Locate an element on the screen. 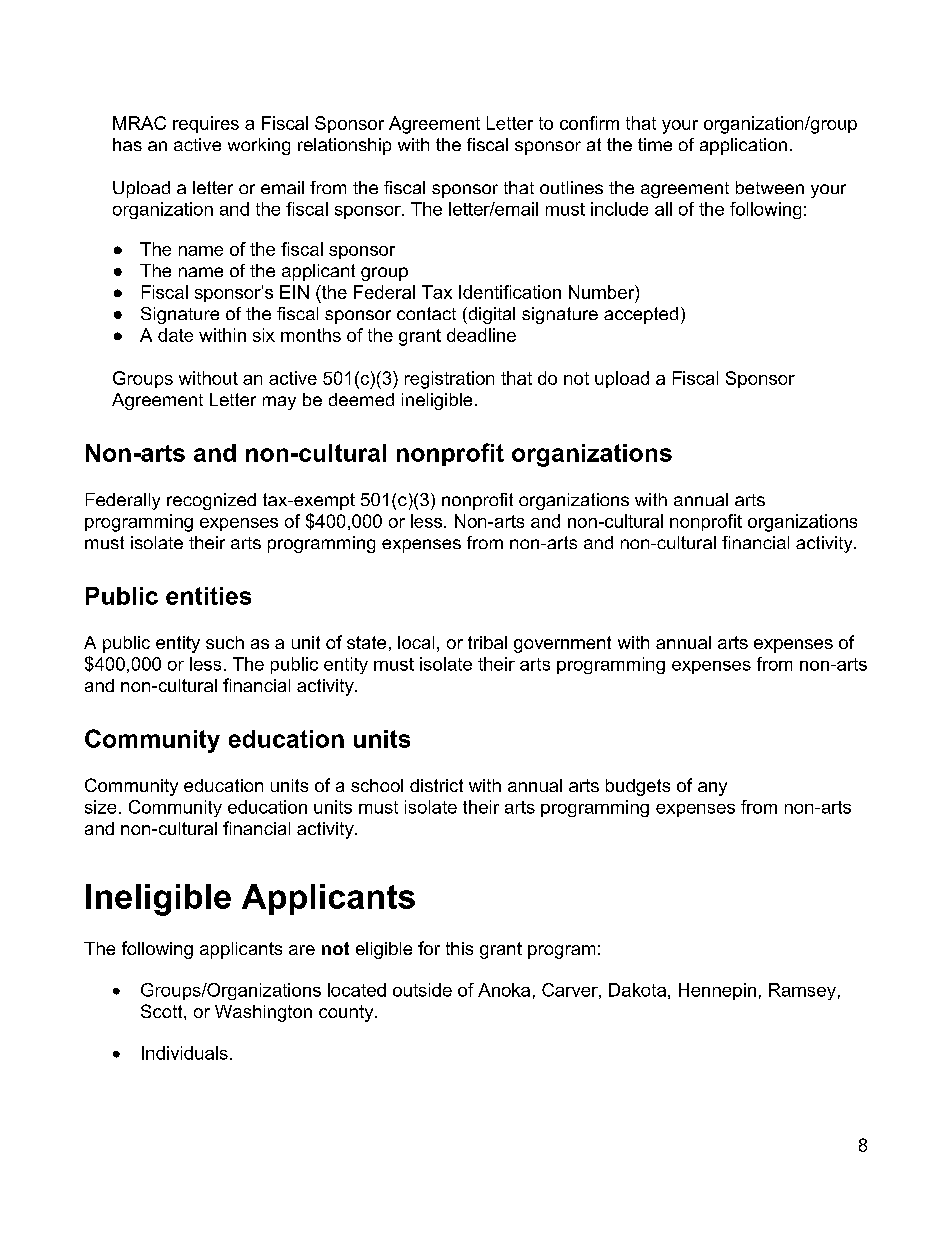 This screenshot has width=952, height=1233. local is located at coordinates (416, 642).
